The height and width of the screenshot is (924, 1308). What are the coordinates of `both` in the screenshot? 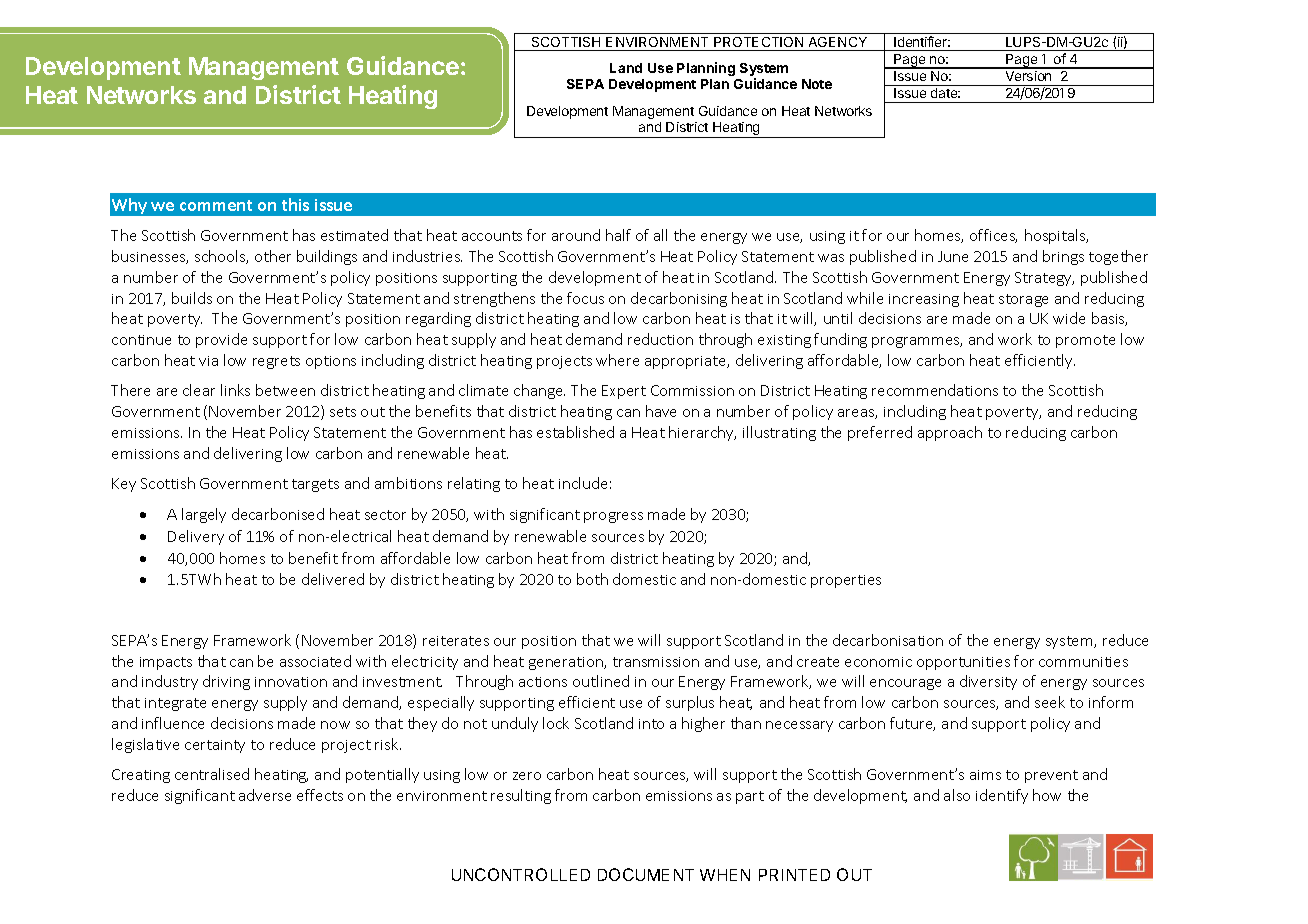 It's located at (592, 579).
